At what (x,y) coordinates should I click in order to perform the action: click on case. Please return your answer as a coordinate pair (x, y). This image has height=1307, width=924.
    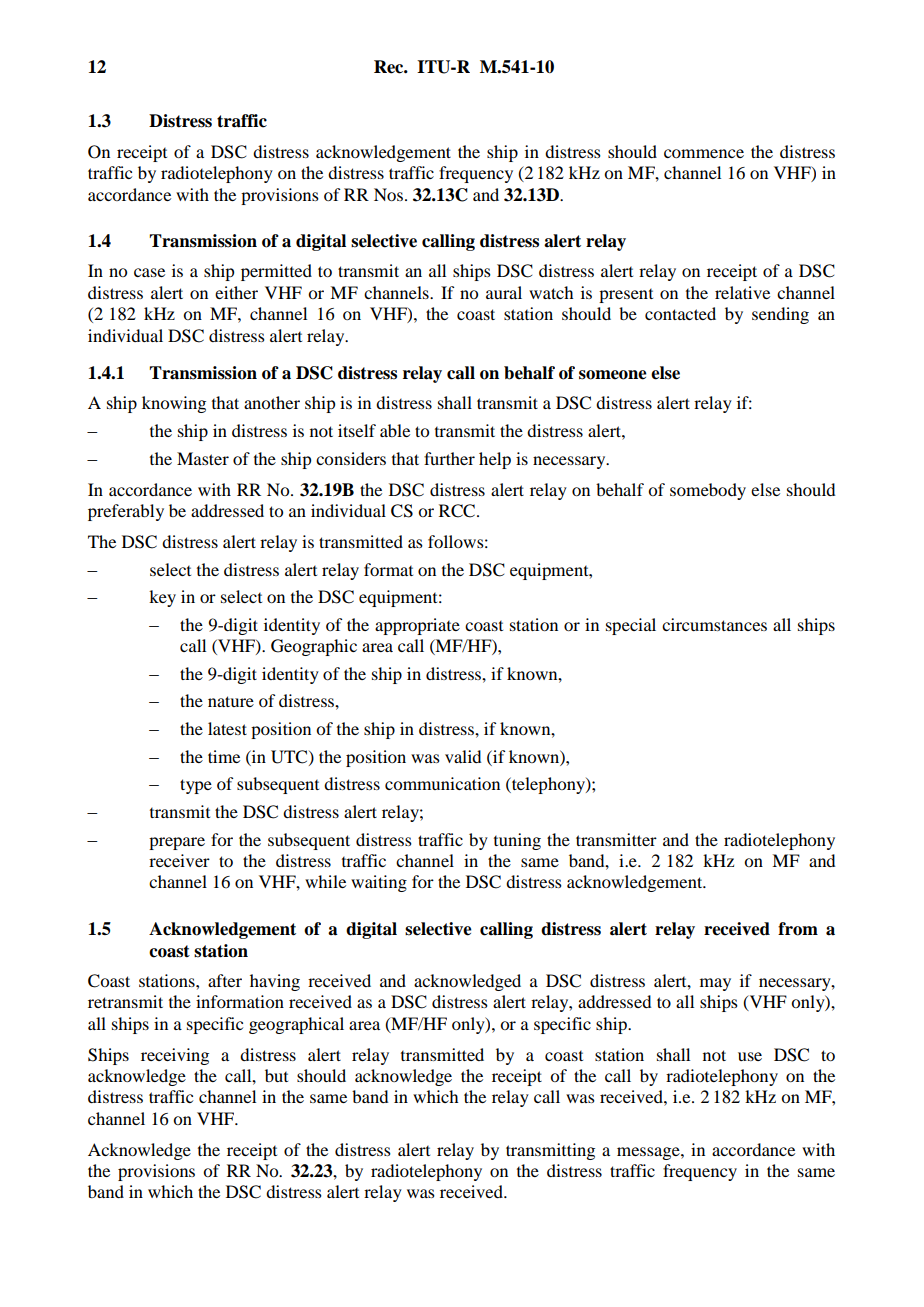
    Looking at the image, I should click on (149, 272).
